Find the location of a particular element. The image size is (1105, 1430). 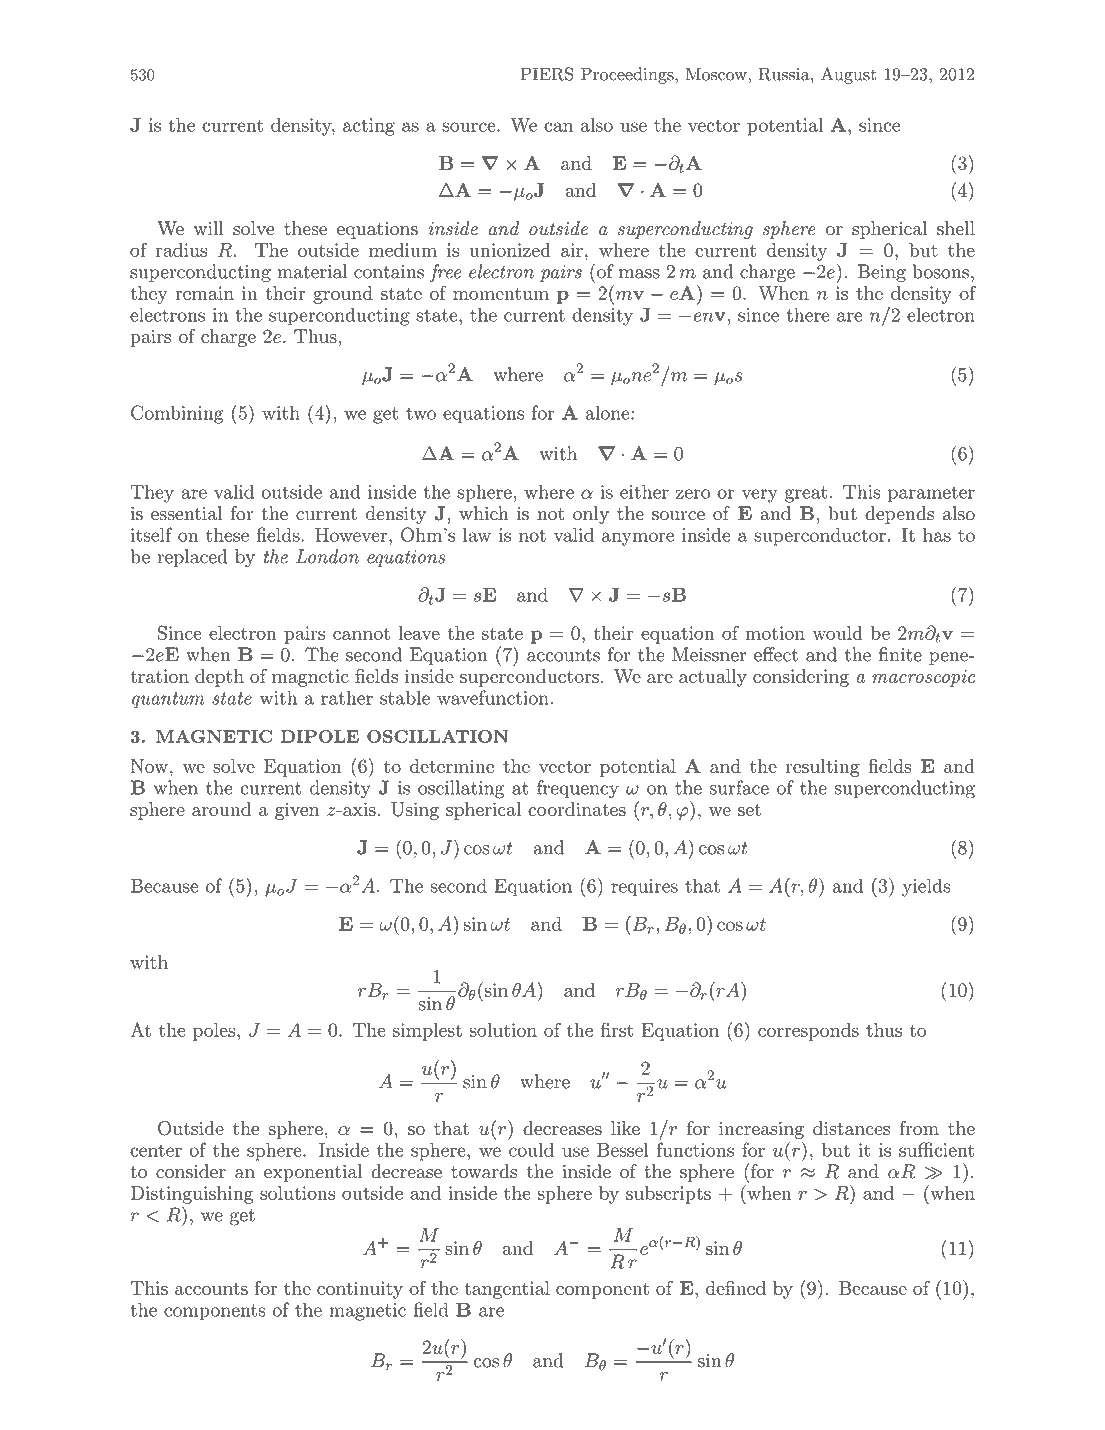

PIERS is located at coordinates (547, 74).
